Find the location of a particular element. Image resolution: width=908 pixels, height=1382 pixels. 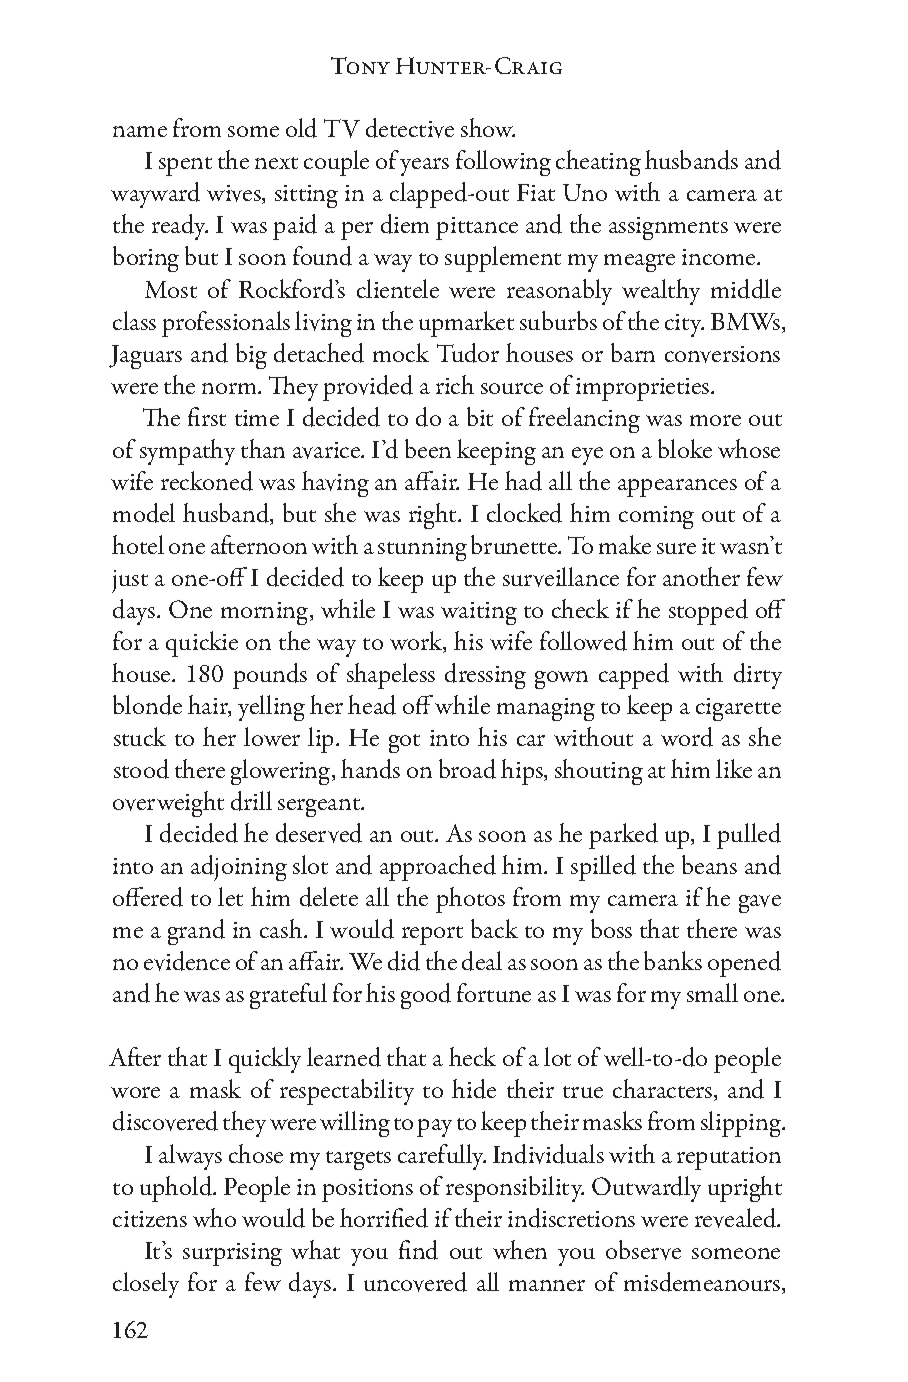

adjoining is located at coordinates (239, 868).
